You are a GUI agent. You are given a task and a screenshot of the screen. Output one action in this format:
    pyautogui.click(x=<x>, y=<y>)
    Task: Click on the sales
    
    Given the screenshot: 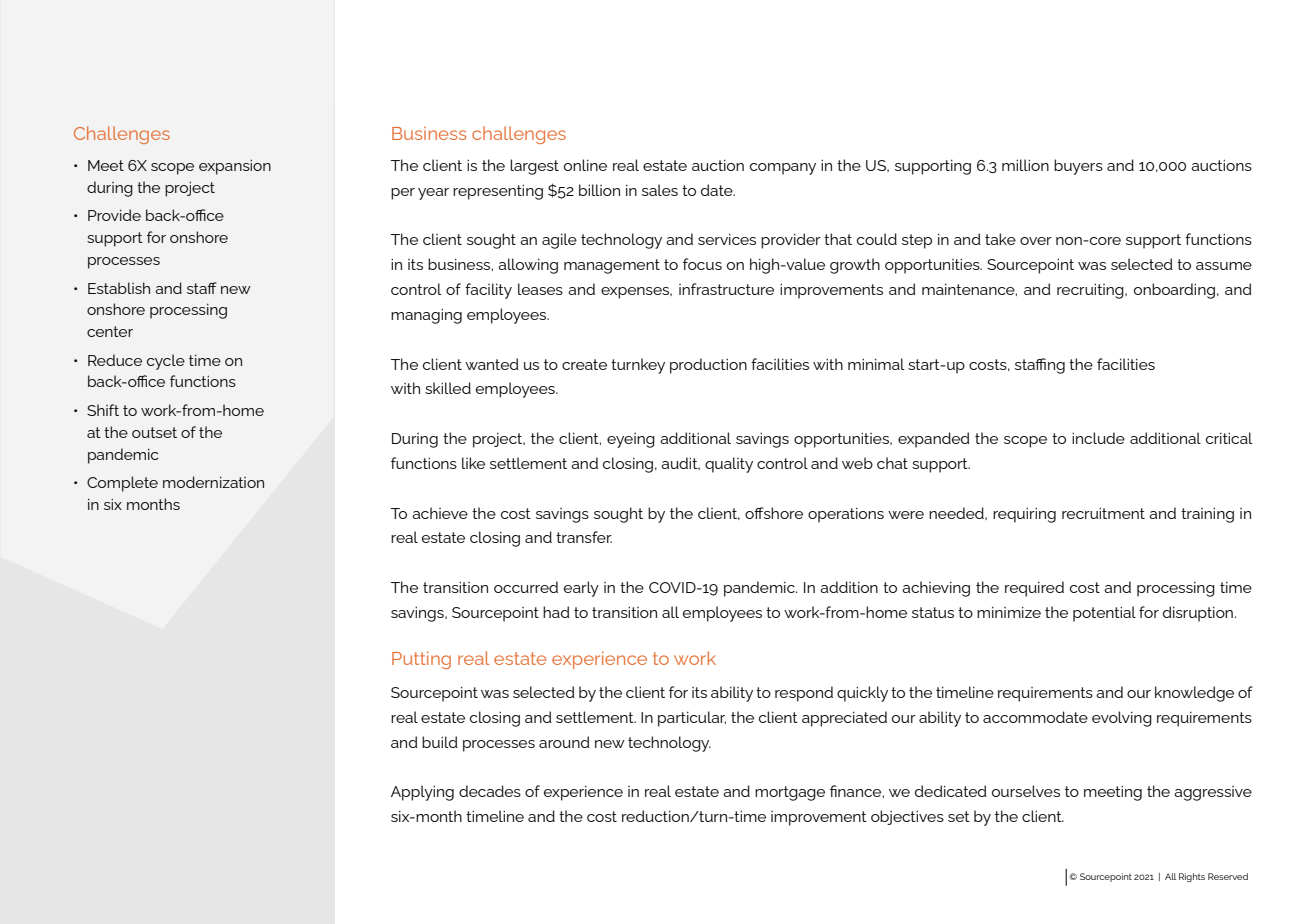 What is the action you would take?
    pyautogui.click(x=660, y=190)
